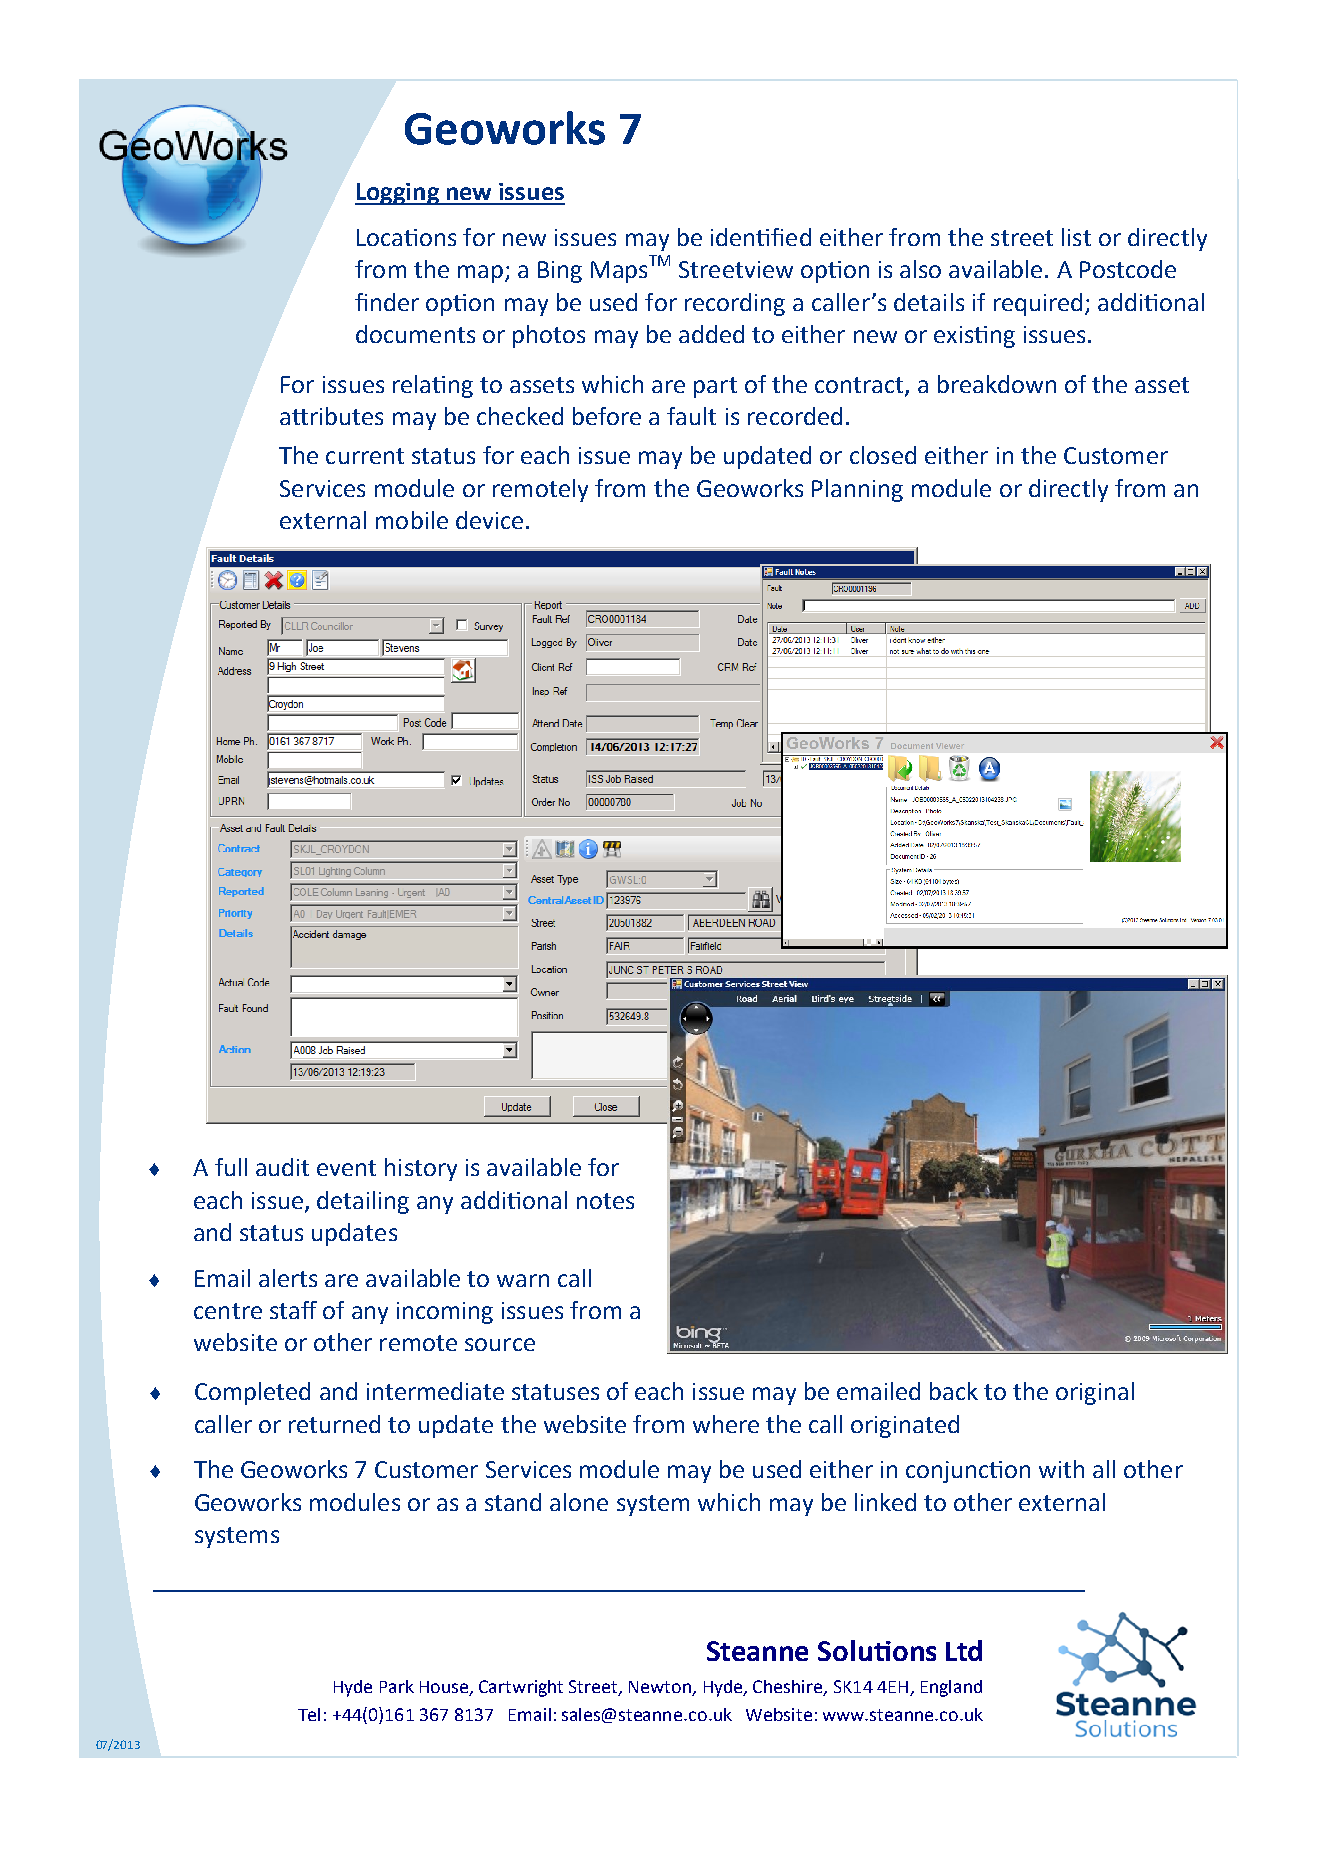 Image resolution: width=1317 pixels, height=1863 pixels. What do you see at coordinates (954, 1391) in the page?
I see `back` at bounding box center [954, 1391].
